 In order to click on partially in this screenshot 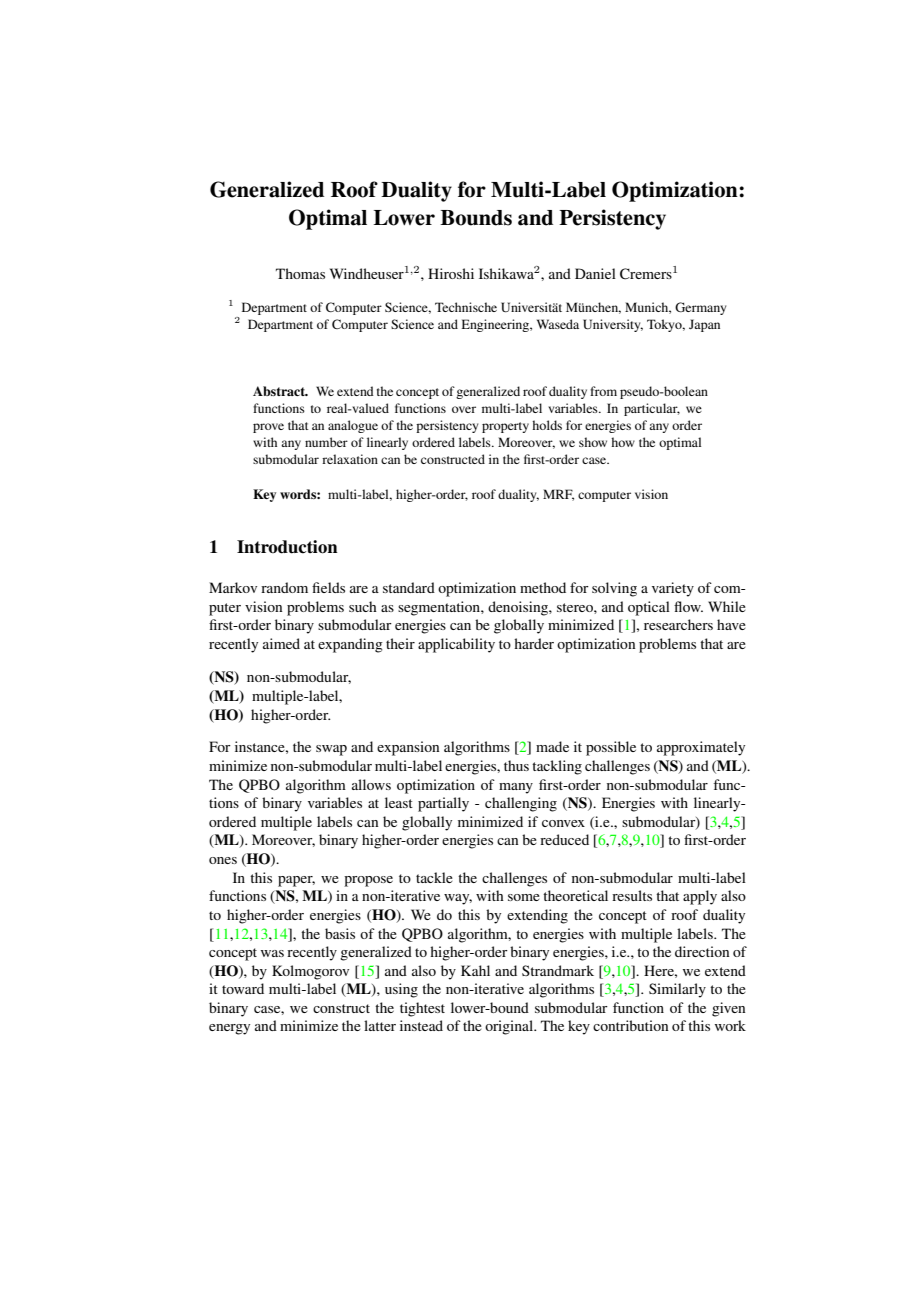, I will do `click(443, 804)`.
